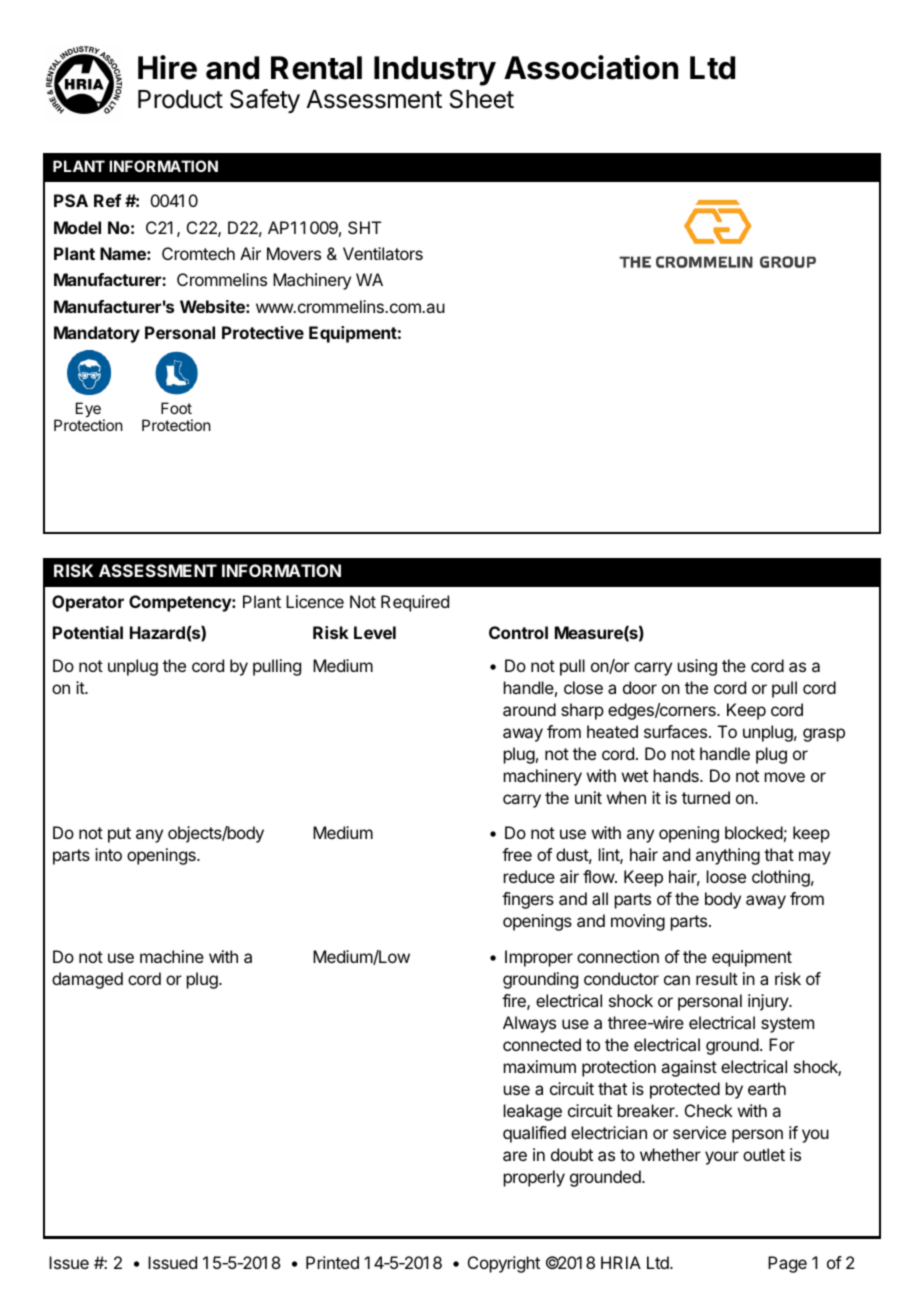  I want to click on using, so click(697, 667).
